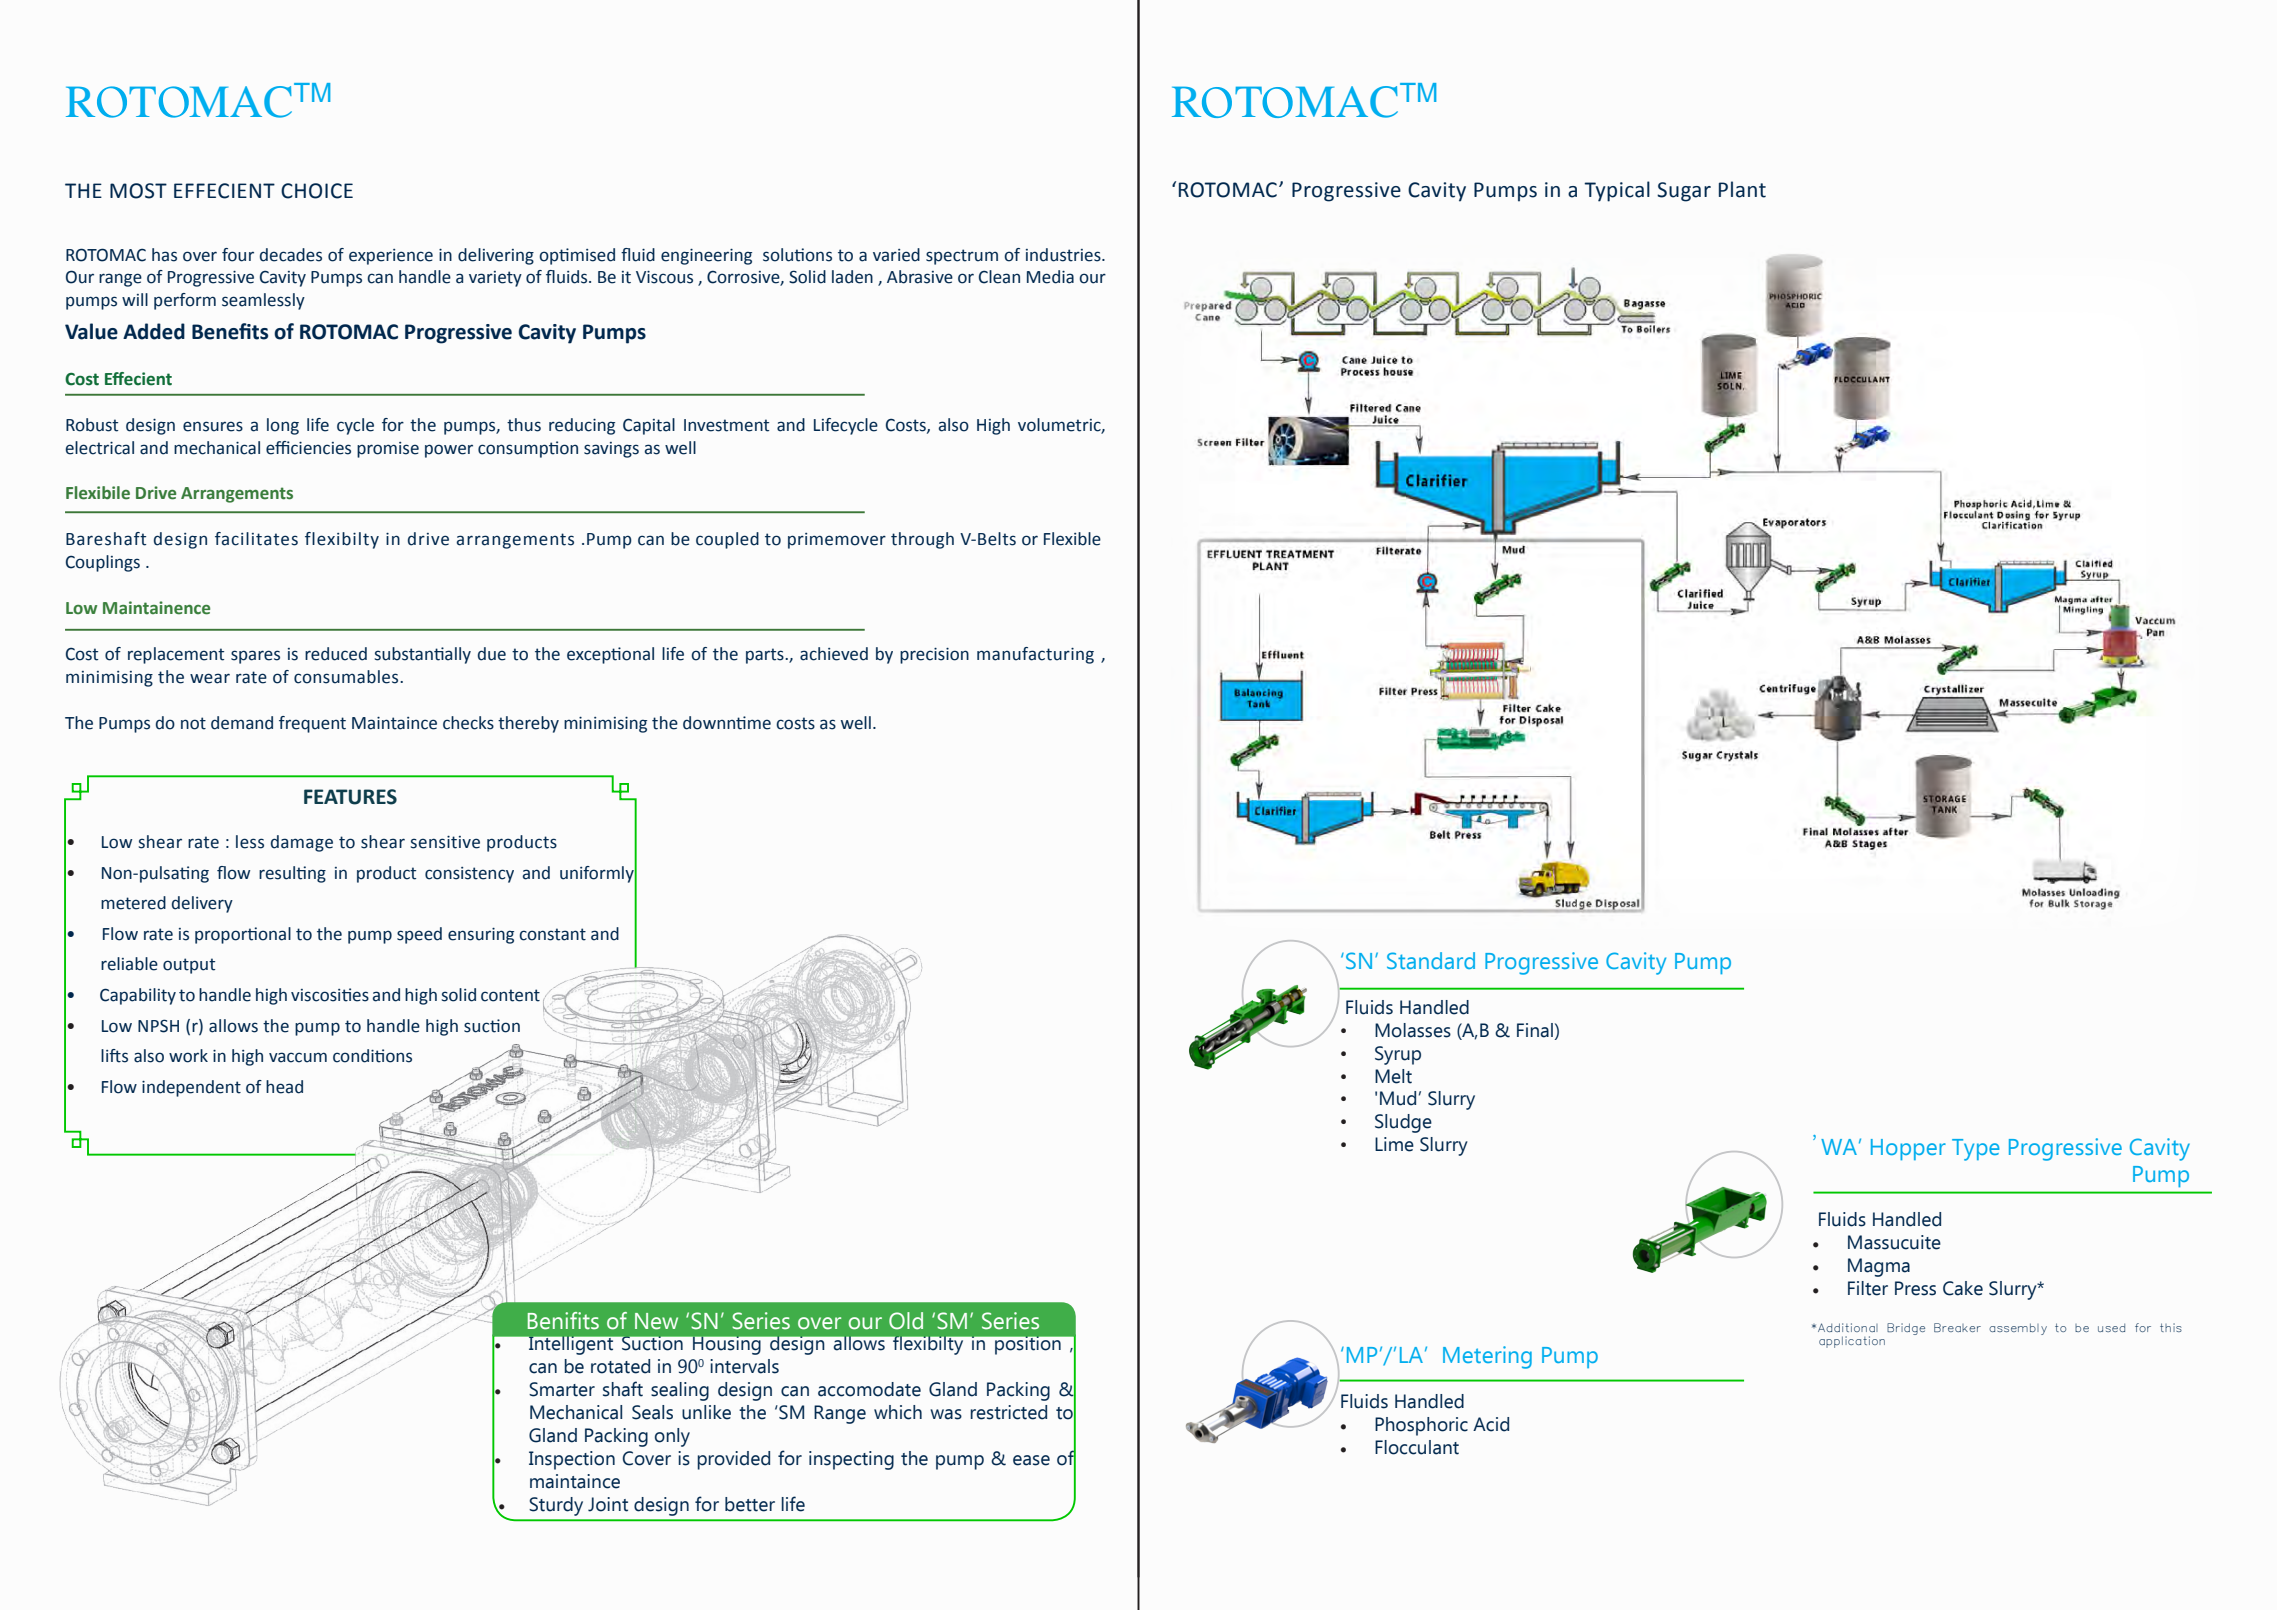  I want to click on Melt, so click(1393, 1076).
